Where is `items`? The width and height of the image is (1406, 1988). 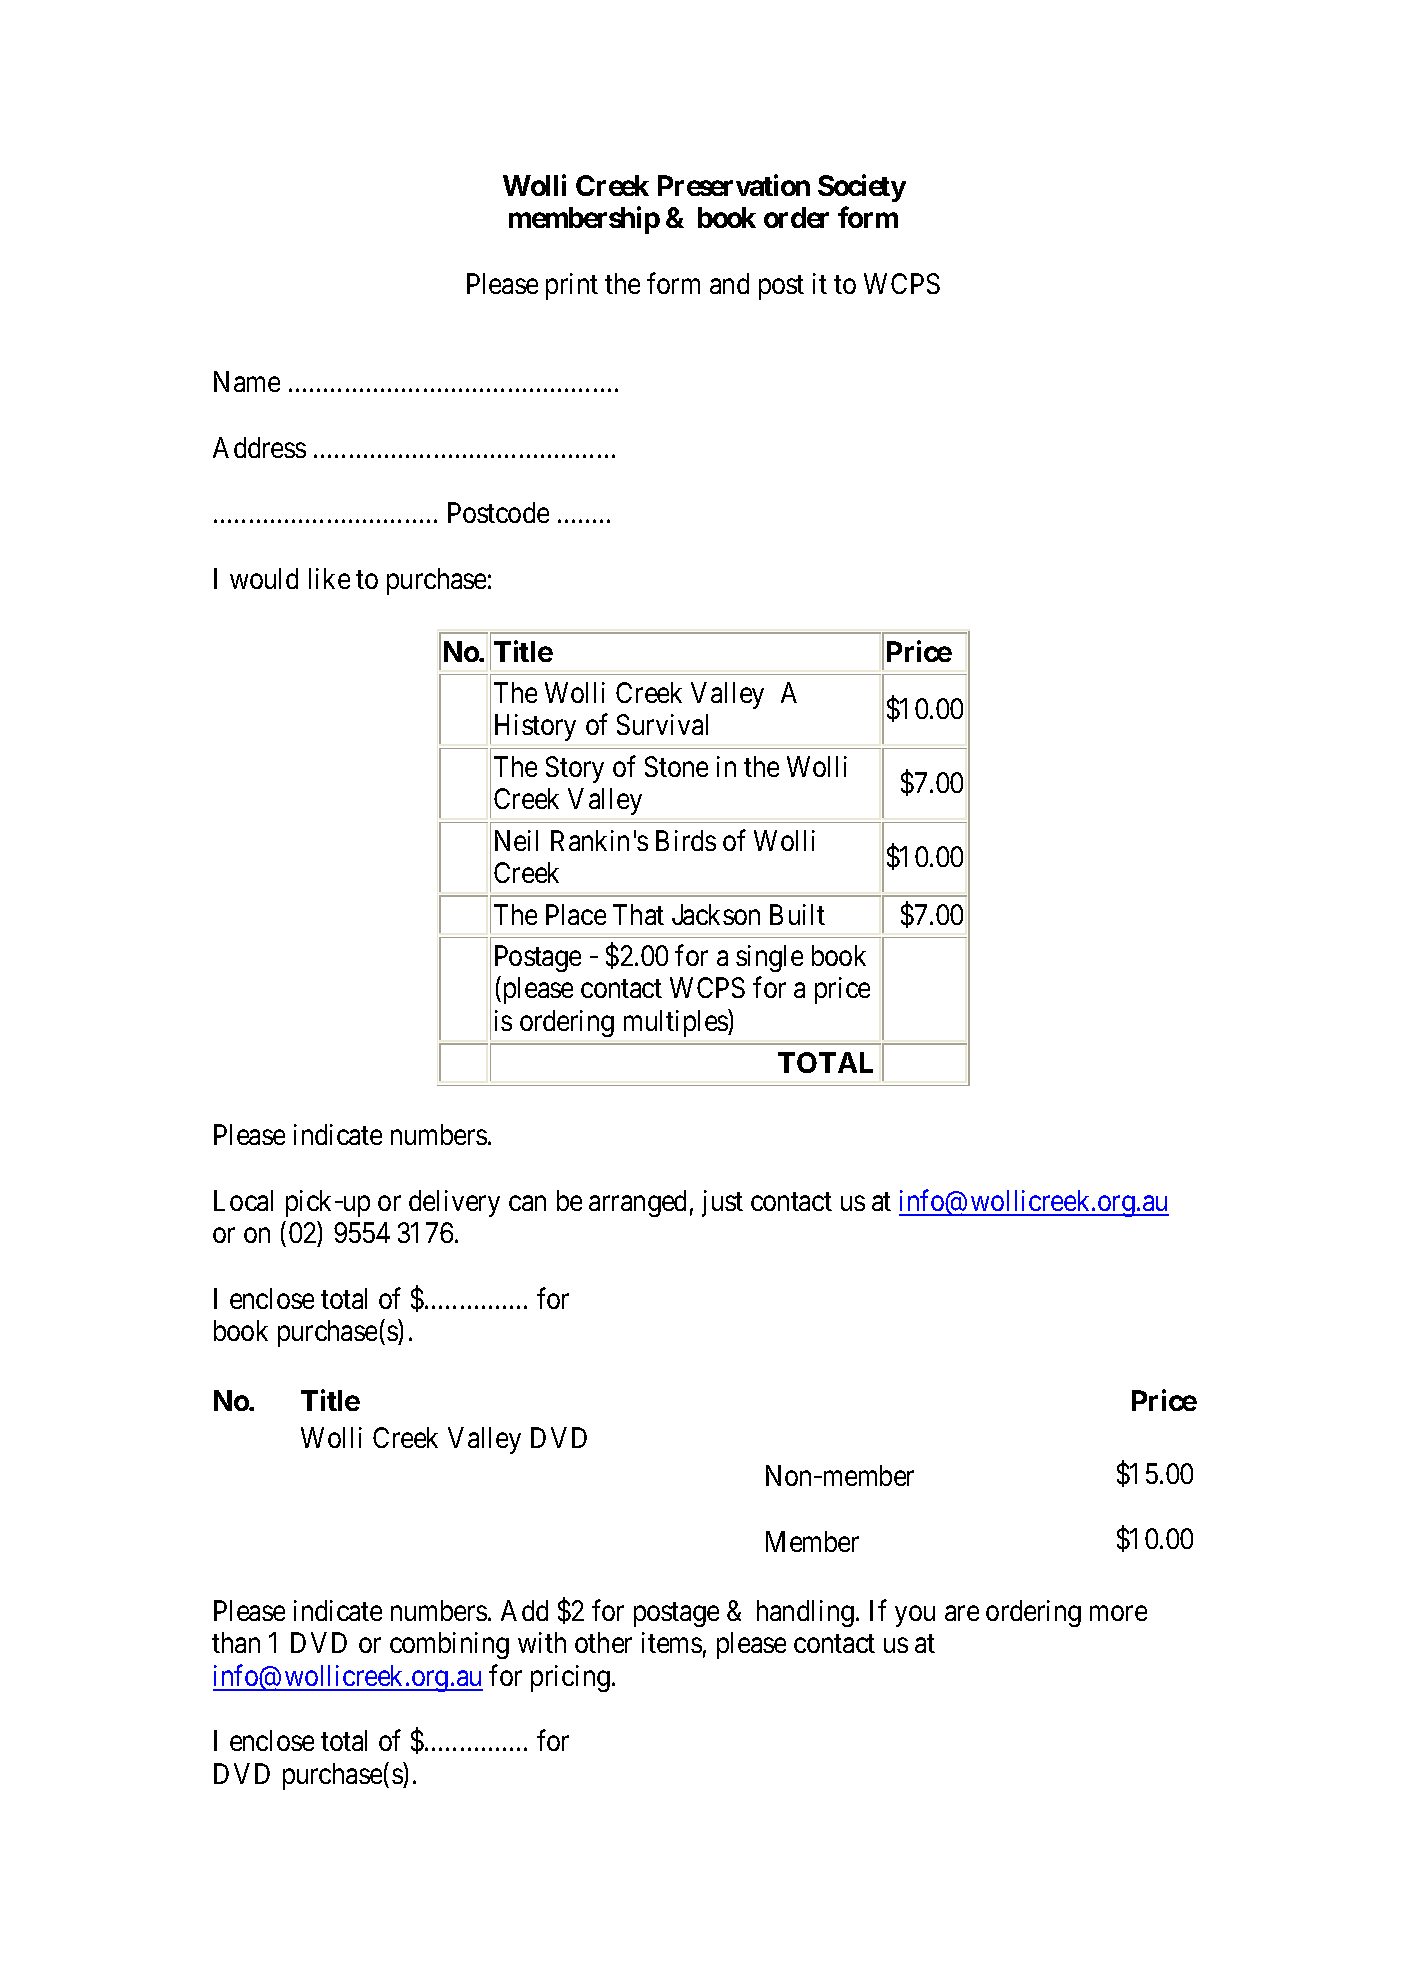
items is located at coordinates (672, 1642).
